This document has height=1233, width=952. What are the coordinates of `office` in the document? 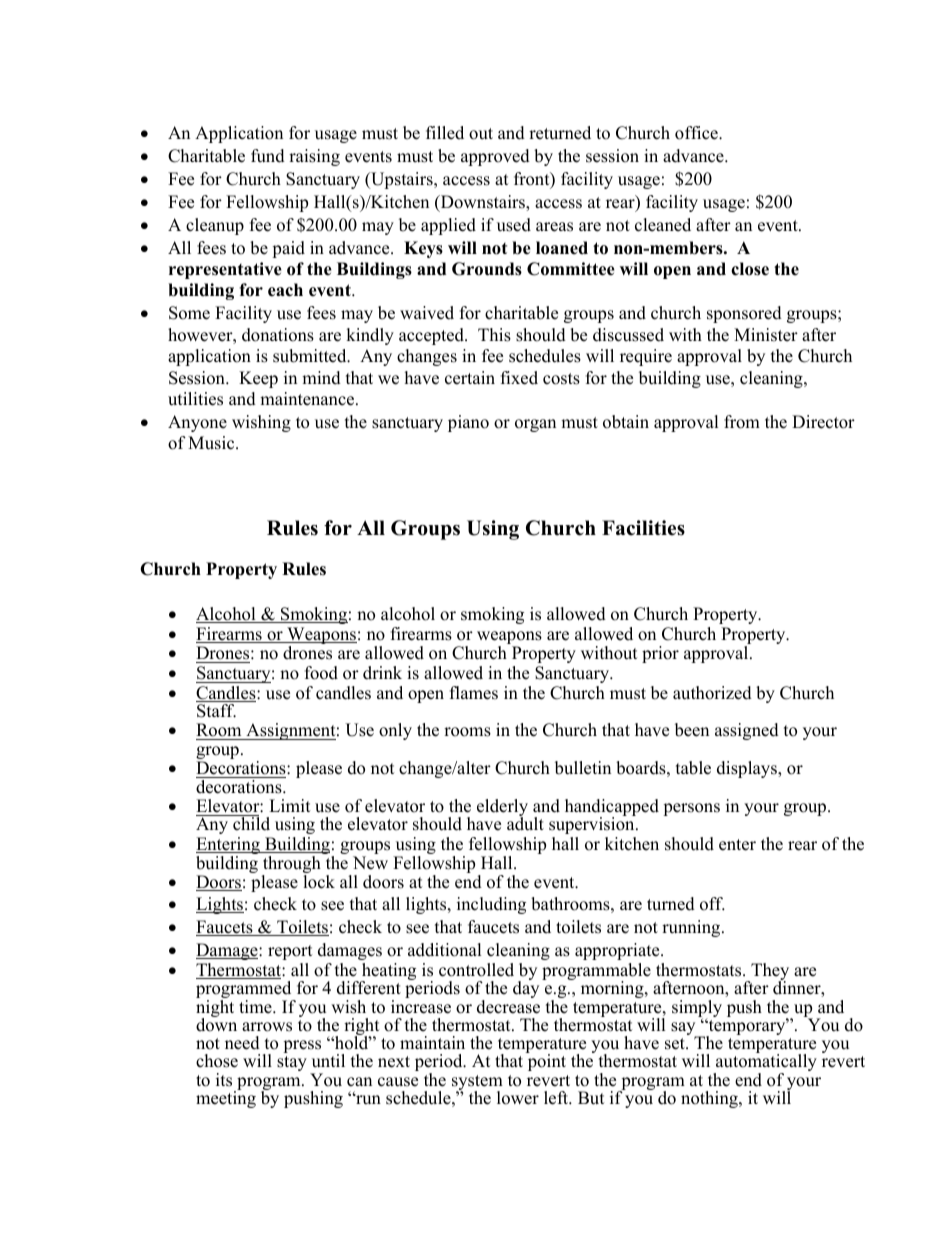 It's located at (697, 133).
